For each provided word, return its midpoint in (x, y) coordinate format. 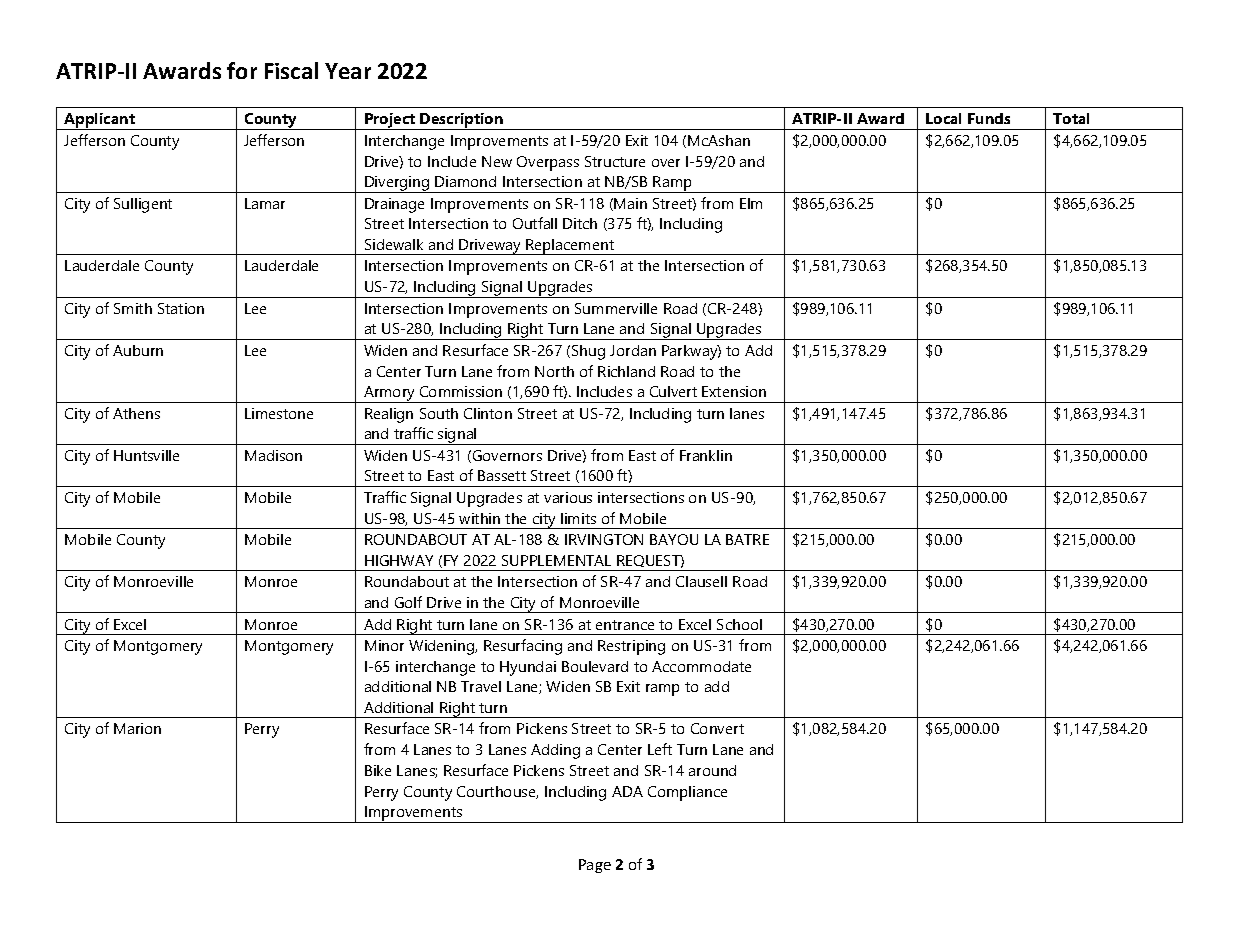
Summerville (616, 308)
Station (181, 308)
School (739, 624)
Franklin (706, 455)
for (242, 70)
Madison (273, 455)
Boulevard (595, 666)
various (568, 497)
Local (943, 118)
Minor (384, 645)
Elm (751, 203)
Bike (378, 770)
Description (462, 121)
